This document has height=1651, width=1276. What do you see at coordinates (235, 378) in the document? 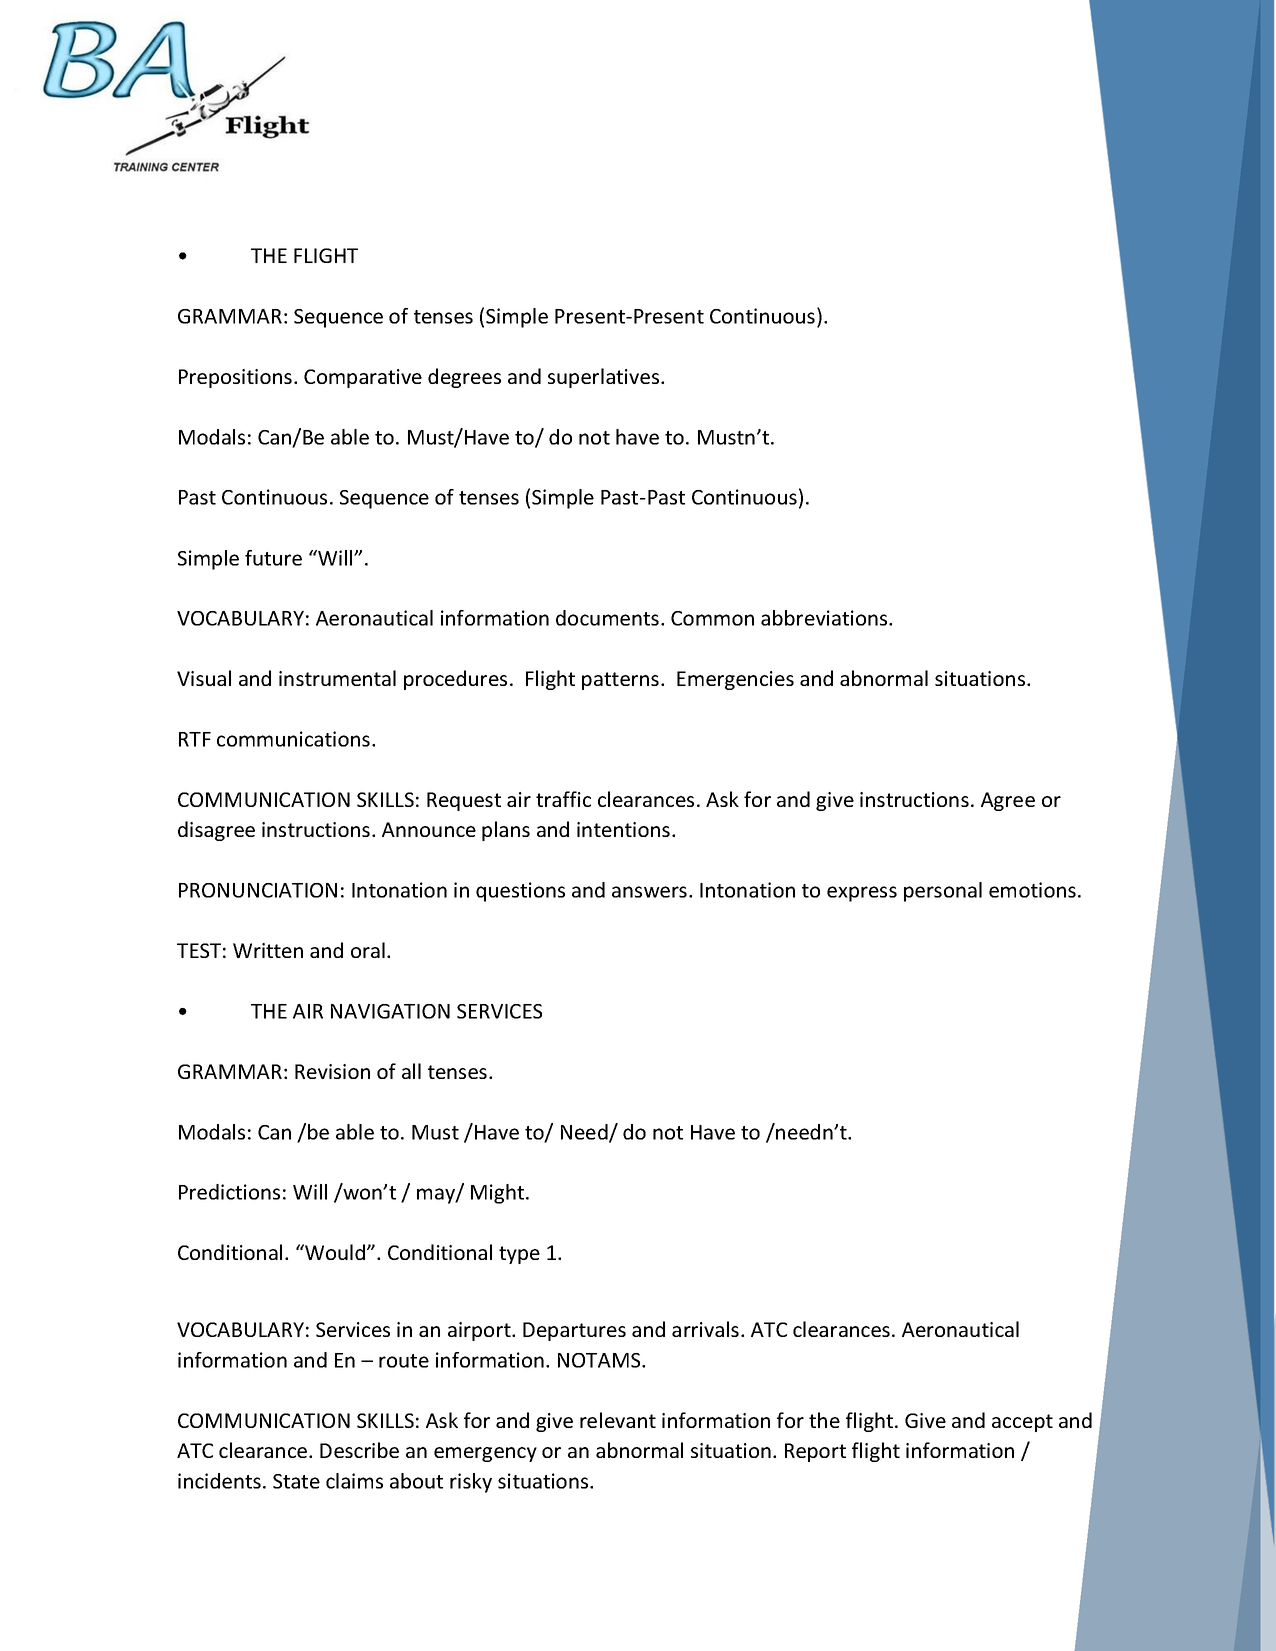
I see `Prepositions` at bounding box center [235, 378].
